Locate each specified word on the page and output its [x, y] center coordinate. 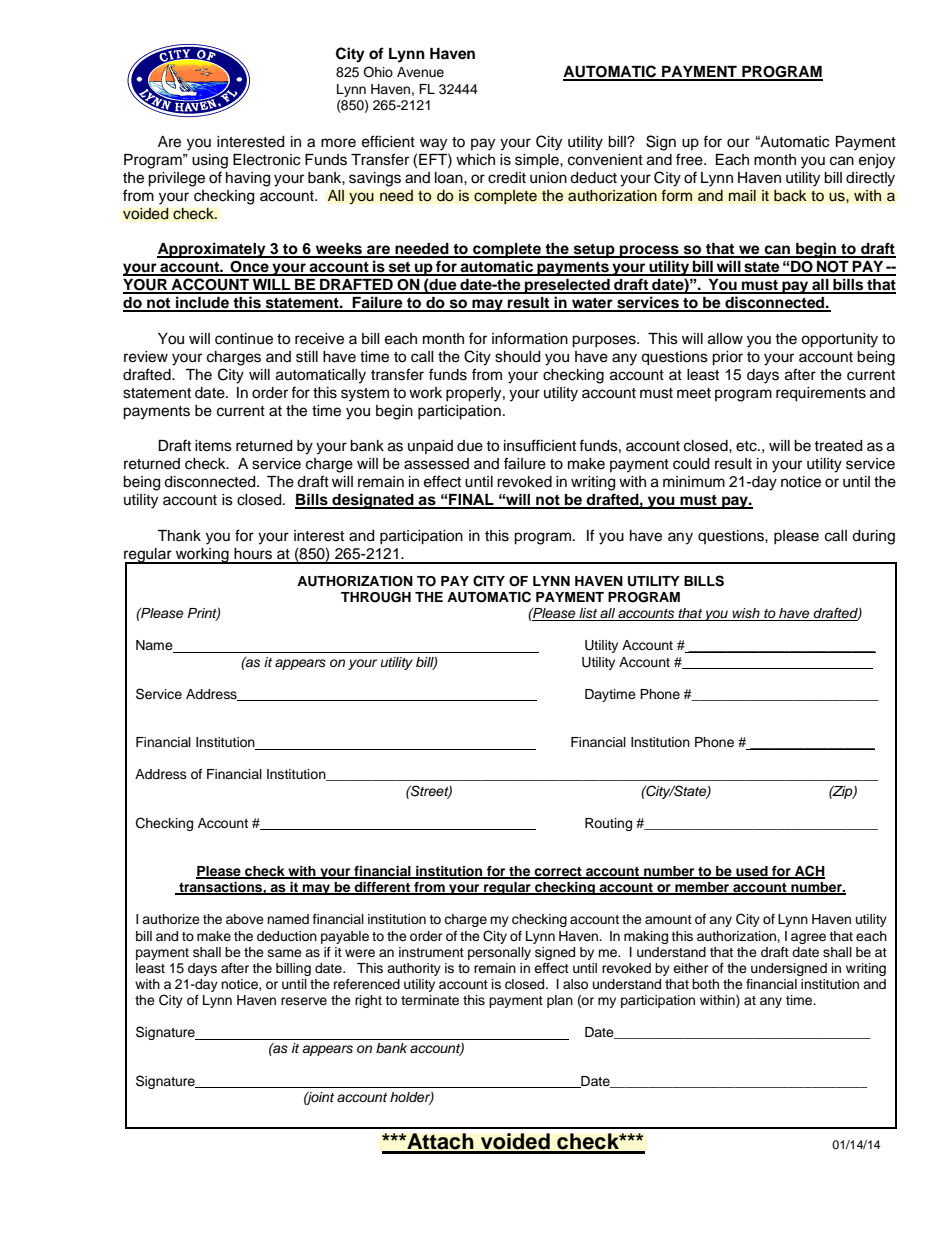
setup [594, 251]
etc [747, 446]
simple [538, 161]
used [752, 872]
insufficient [540, 445]
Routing [608, 824]
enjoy [877, 161]
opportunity [839, 340]
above [245, 919]
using [210, 161]
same [285, 953]
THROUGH [376, 597]
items [213, 446]
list [588, 614]
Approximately [212, 250]
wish [746, 614]
